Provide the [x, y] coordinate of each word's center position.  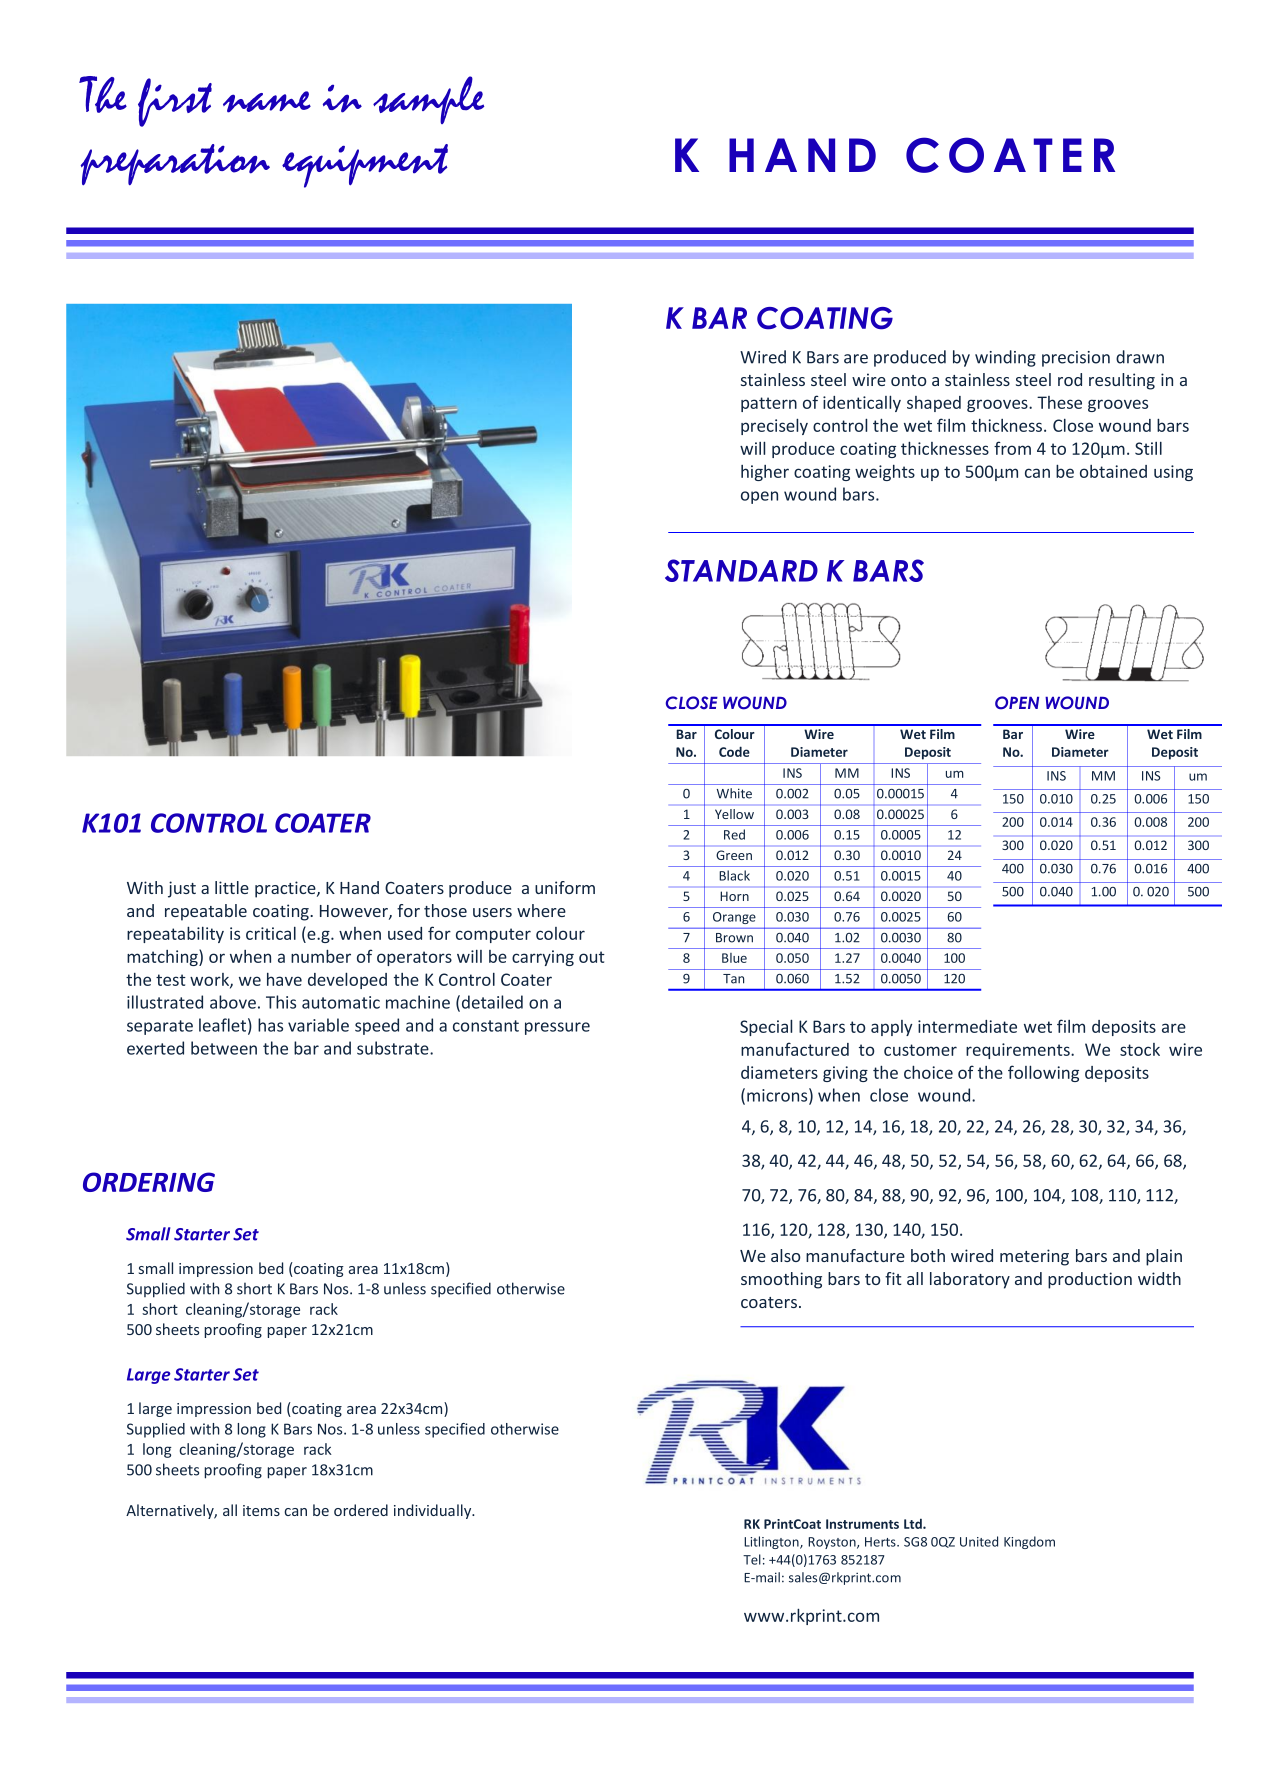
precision [1076, 359]
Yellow [734, 814]
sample [428, 100]
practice [286, 889]
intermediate [967, 1026]
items [261, 1510]
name [267, 102]
